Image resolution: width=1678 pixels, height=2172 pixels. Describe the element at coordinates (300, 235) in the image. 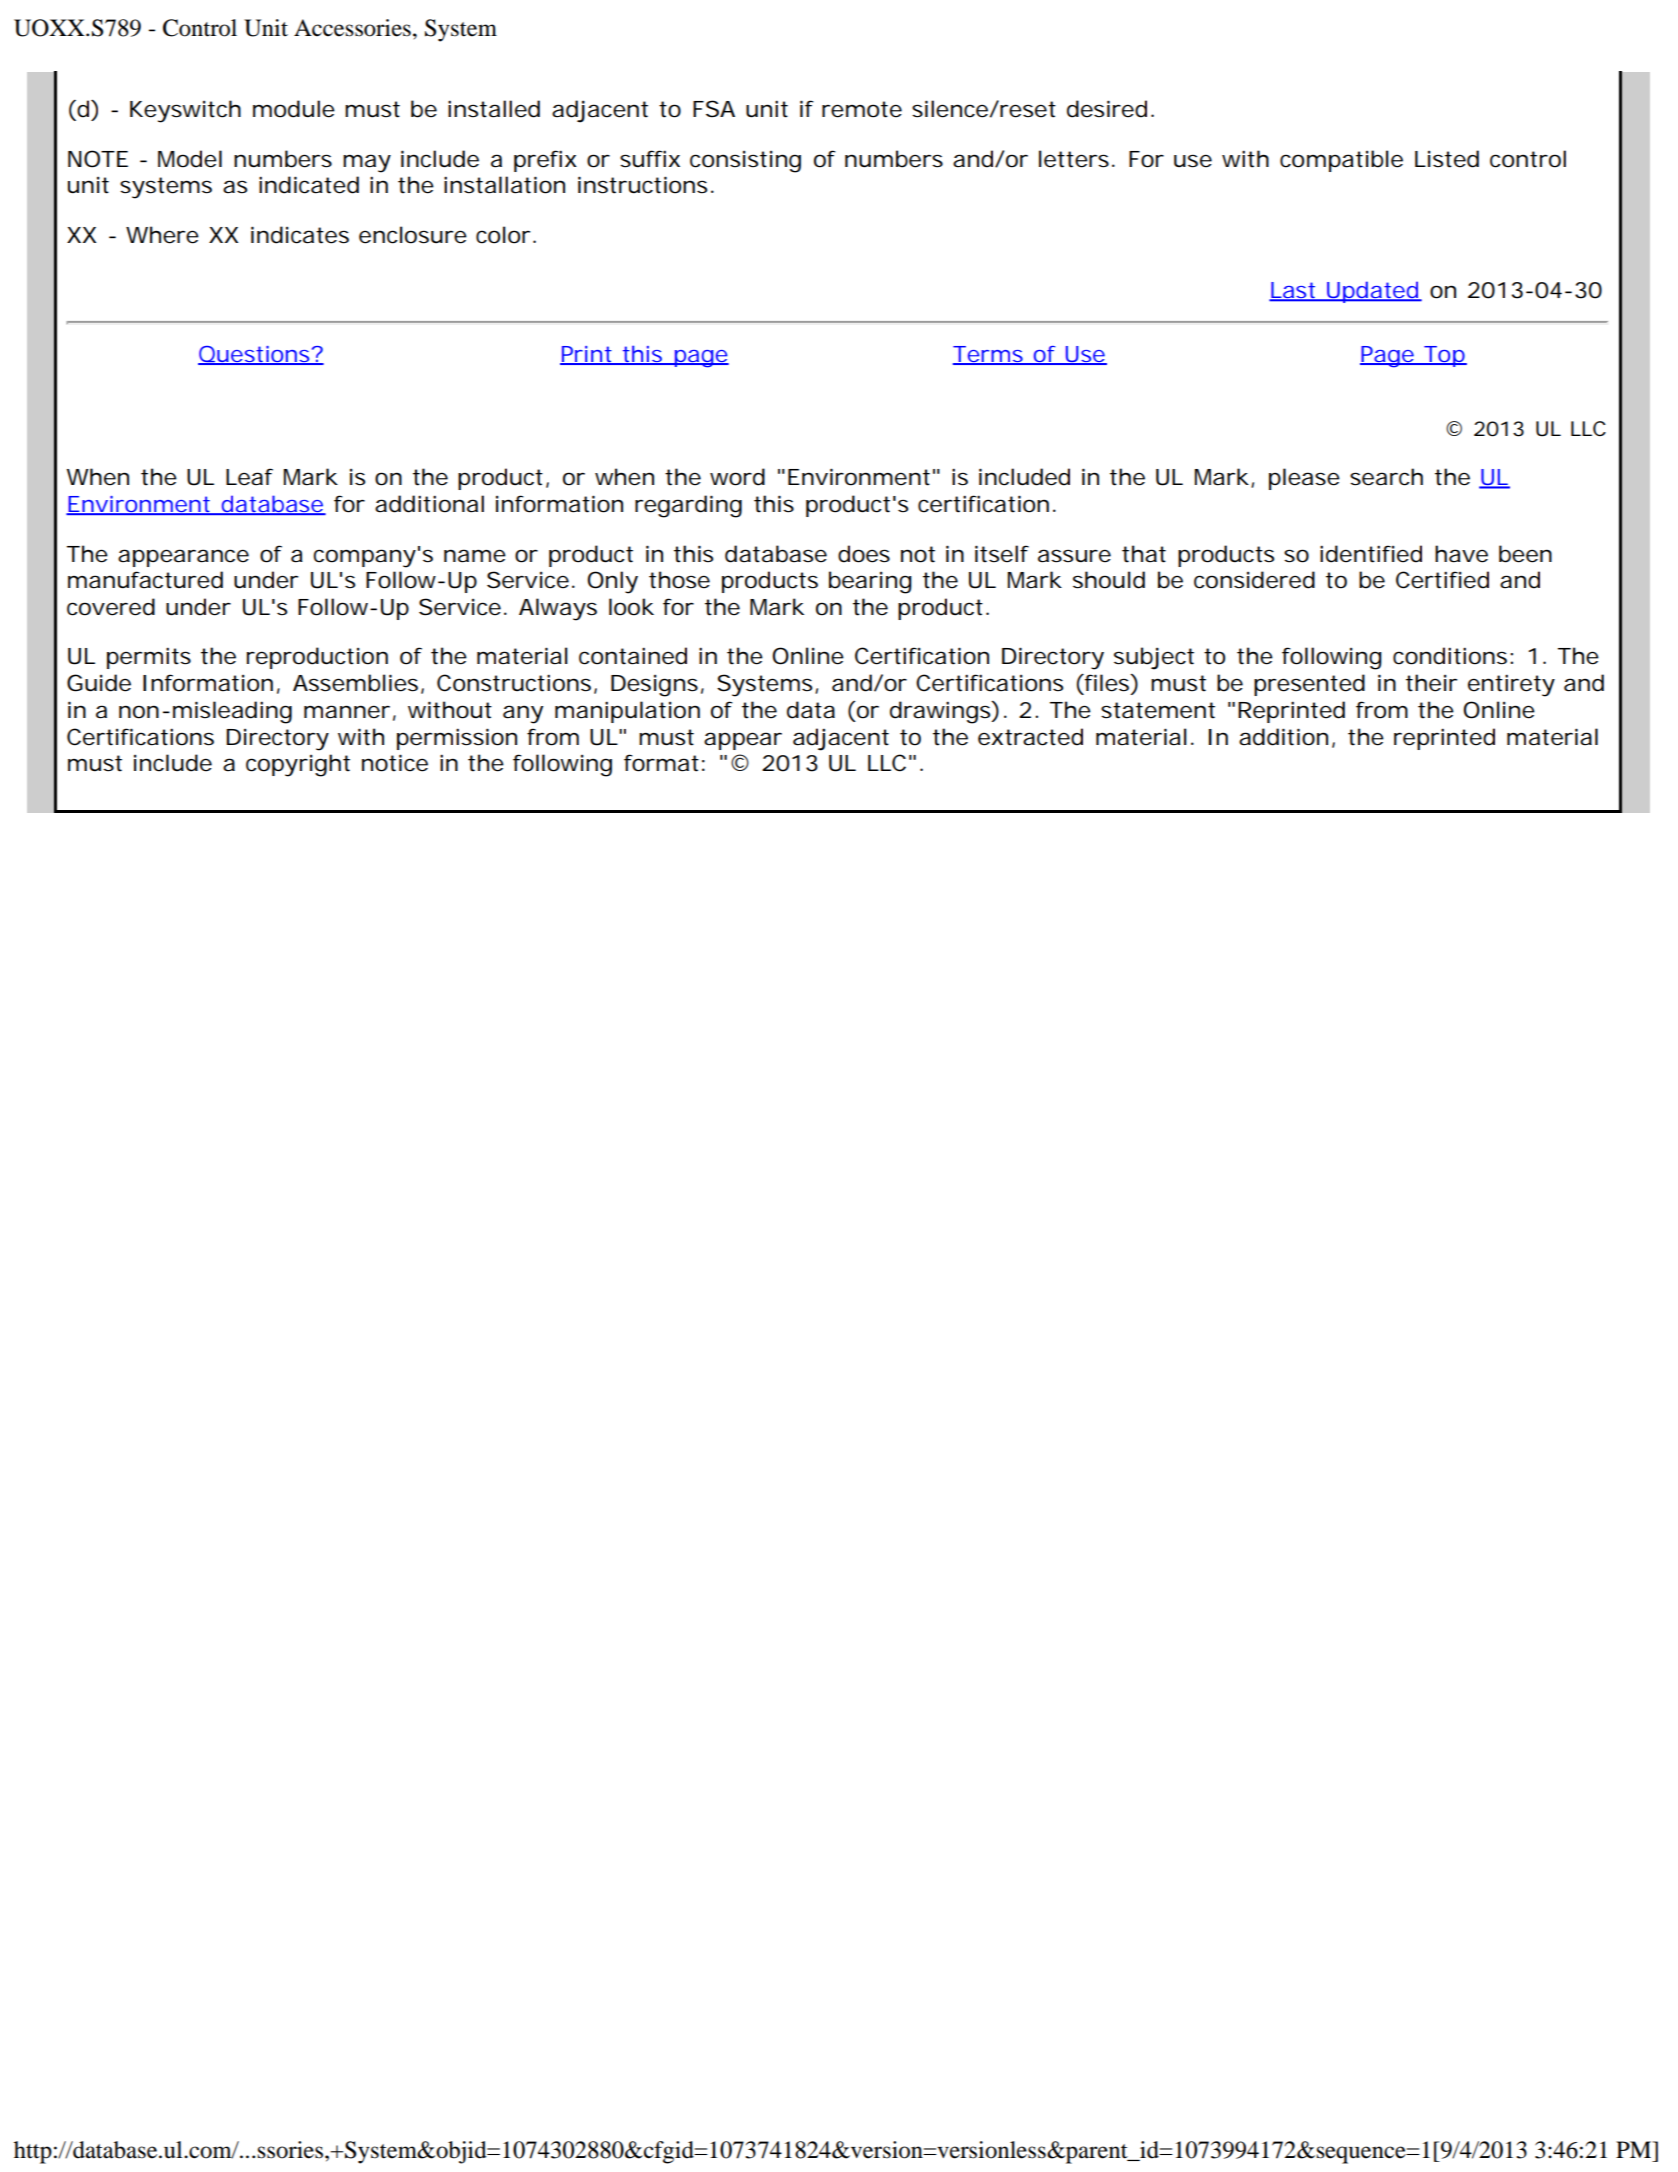

I see `indicates` at that location.
